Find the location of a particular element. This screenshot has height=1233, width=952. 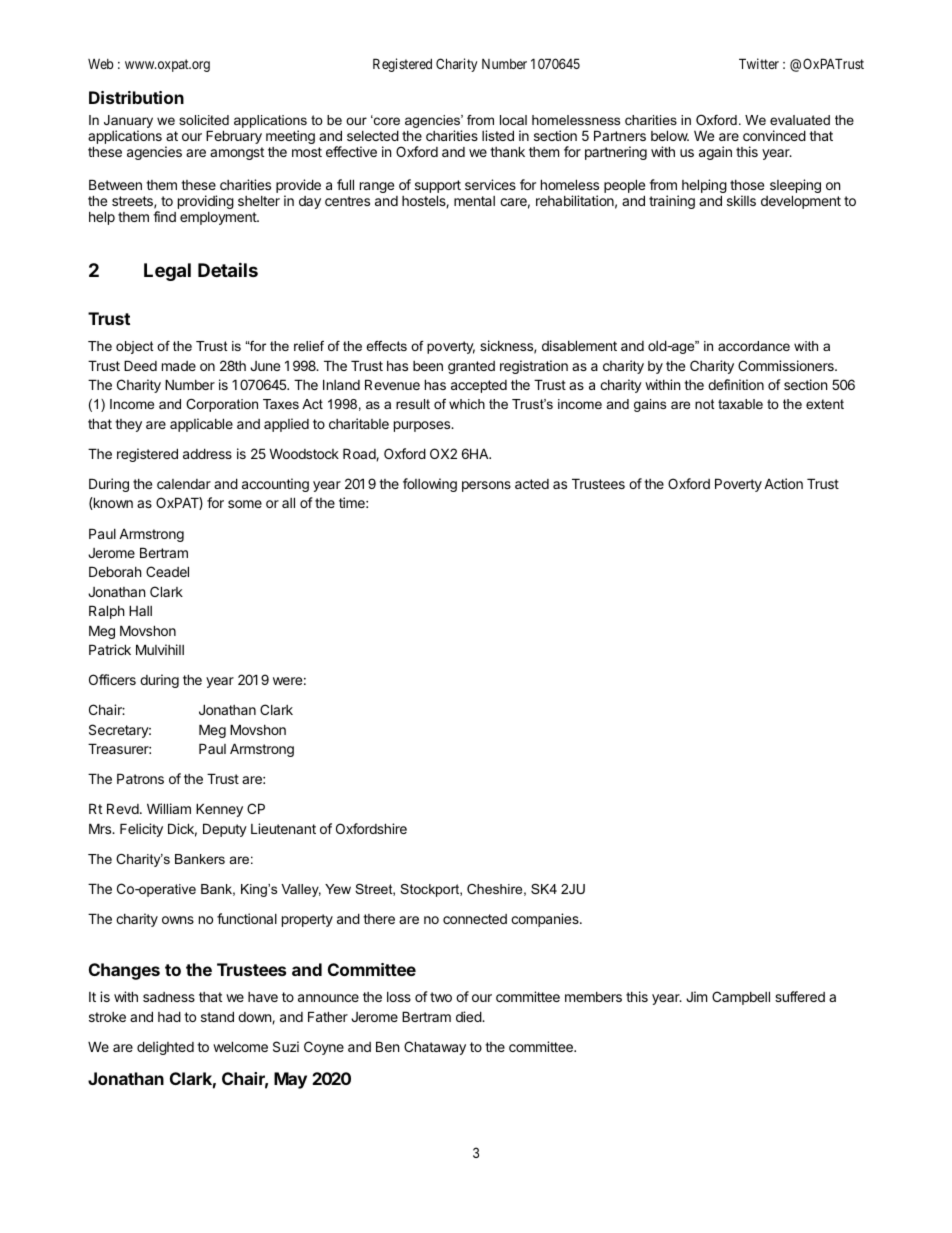

made is located at coordinates (179, 366).
